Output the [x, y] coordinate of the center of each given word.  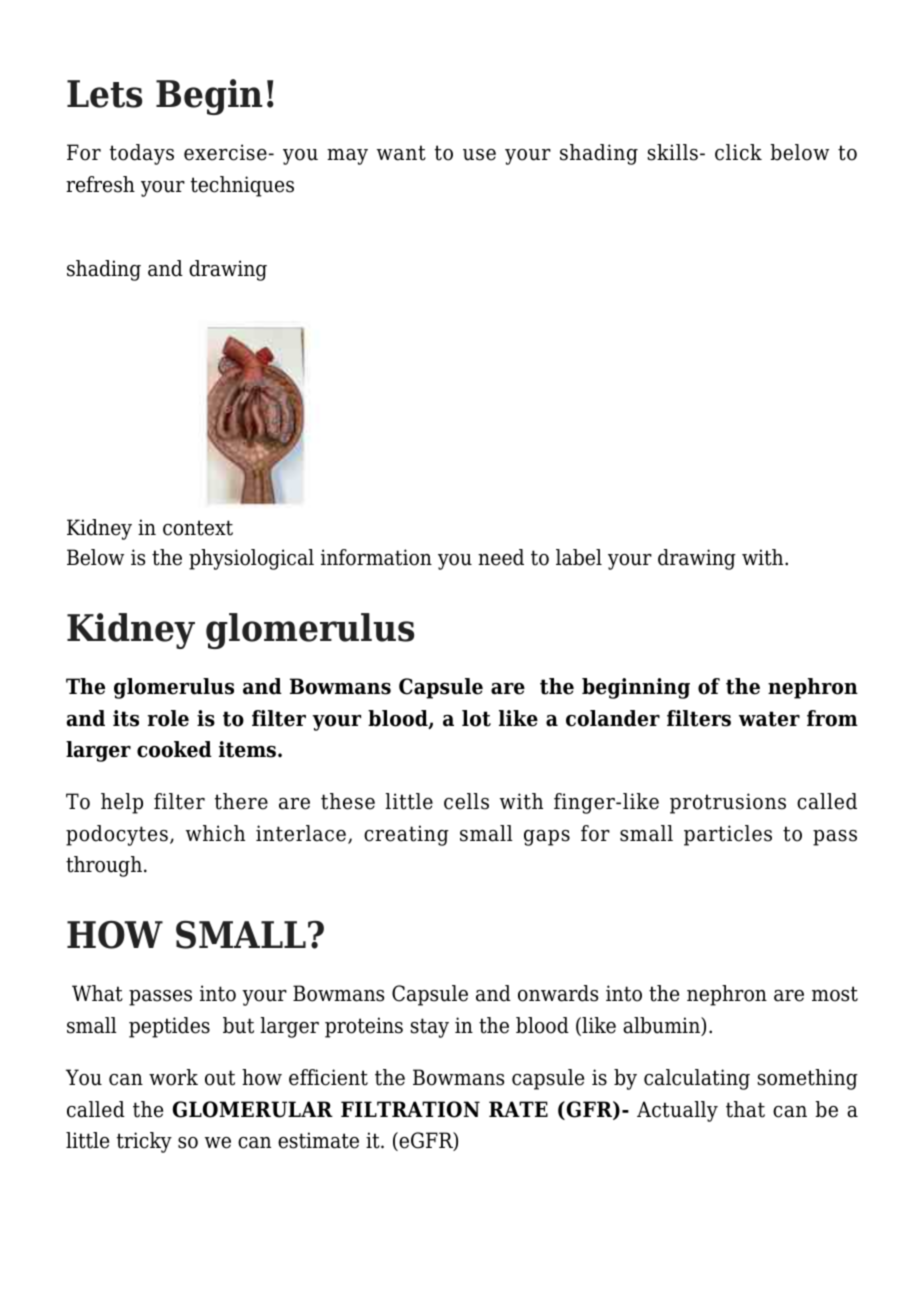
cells [466, 801]
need [501, 557]
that [745, 1109]
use [479, 155]
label [579, 557]
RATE [518, 1109]
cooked [174, 749]
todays [142, 154]
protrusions [728, 803]
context [198, 528]
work [173, 1077]
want [401, 153]
